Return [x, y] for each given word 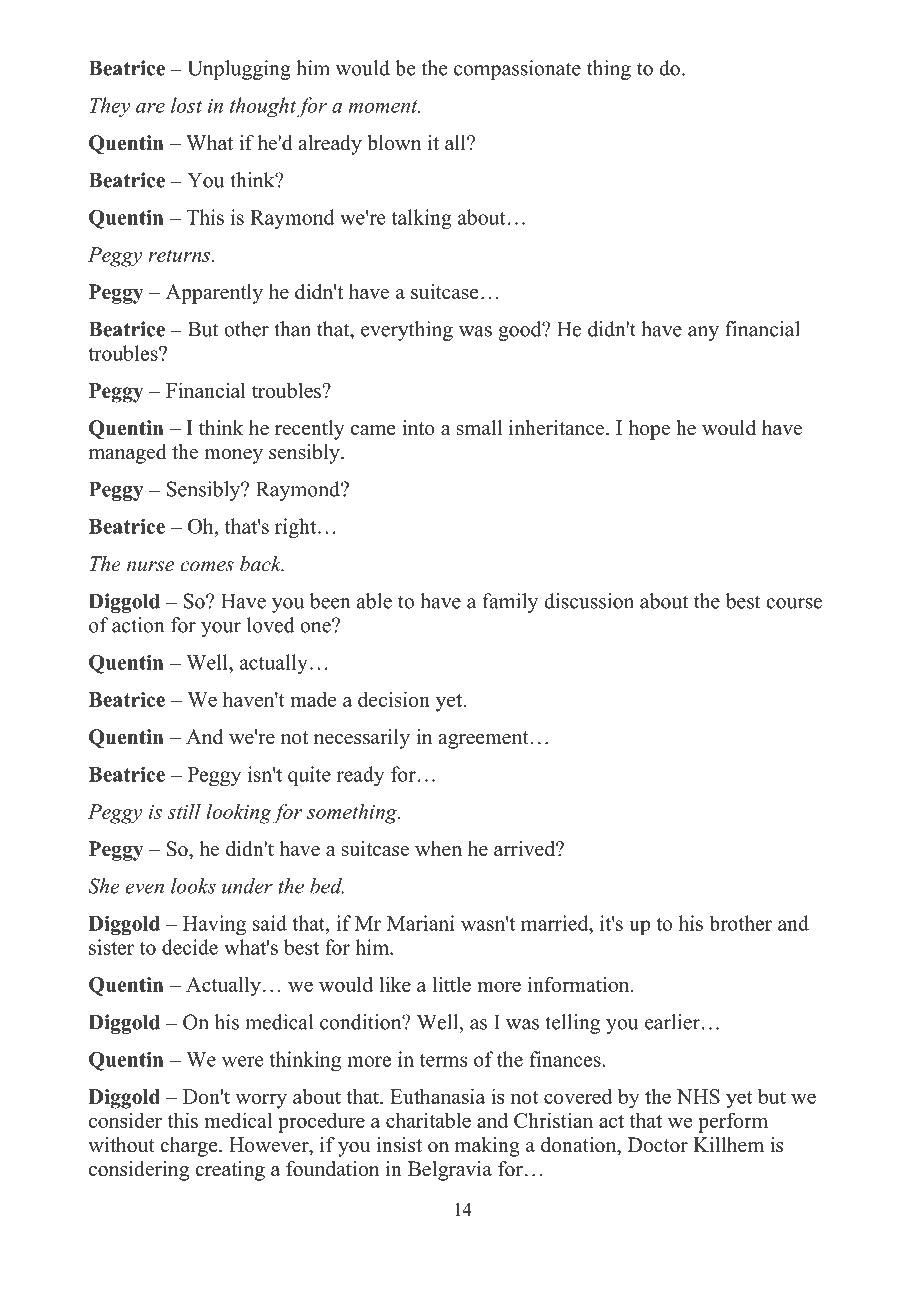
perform [733, 1122]
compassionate [517, 70]
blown [394, 143]
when [438, 849]
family [510, 603]
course [794, 603]
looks [193, 886]
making [487, 1147]
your [221, 629]
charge [190, 1147]
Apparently [214, 294]
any [703, 333]
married [556, 923]
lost [186, 105]
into [418, 428]
